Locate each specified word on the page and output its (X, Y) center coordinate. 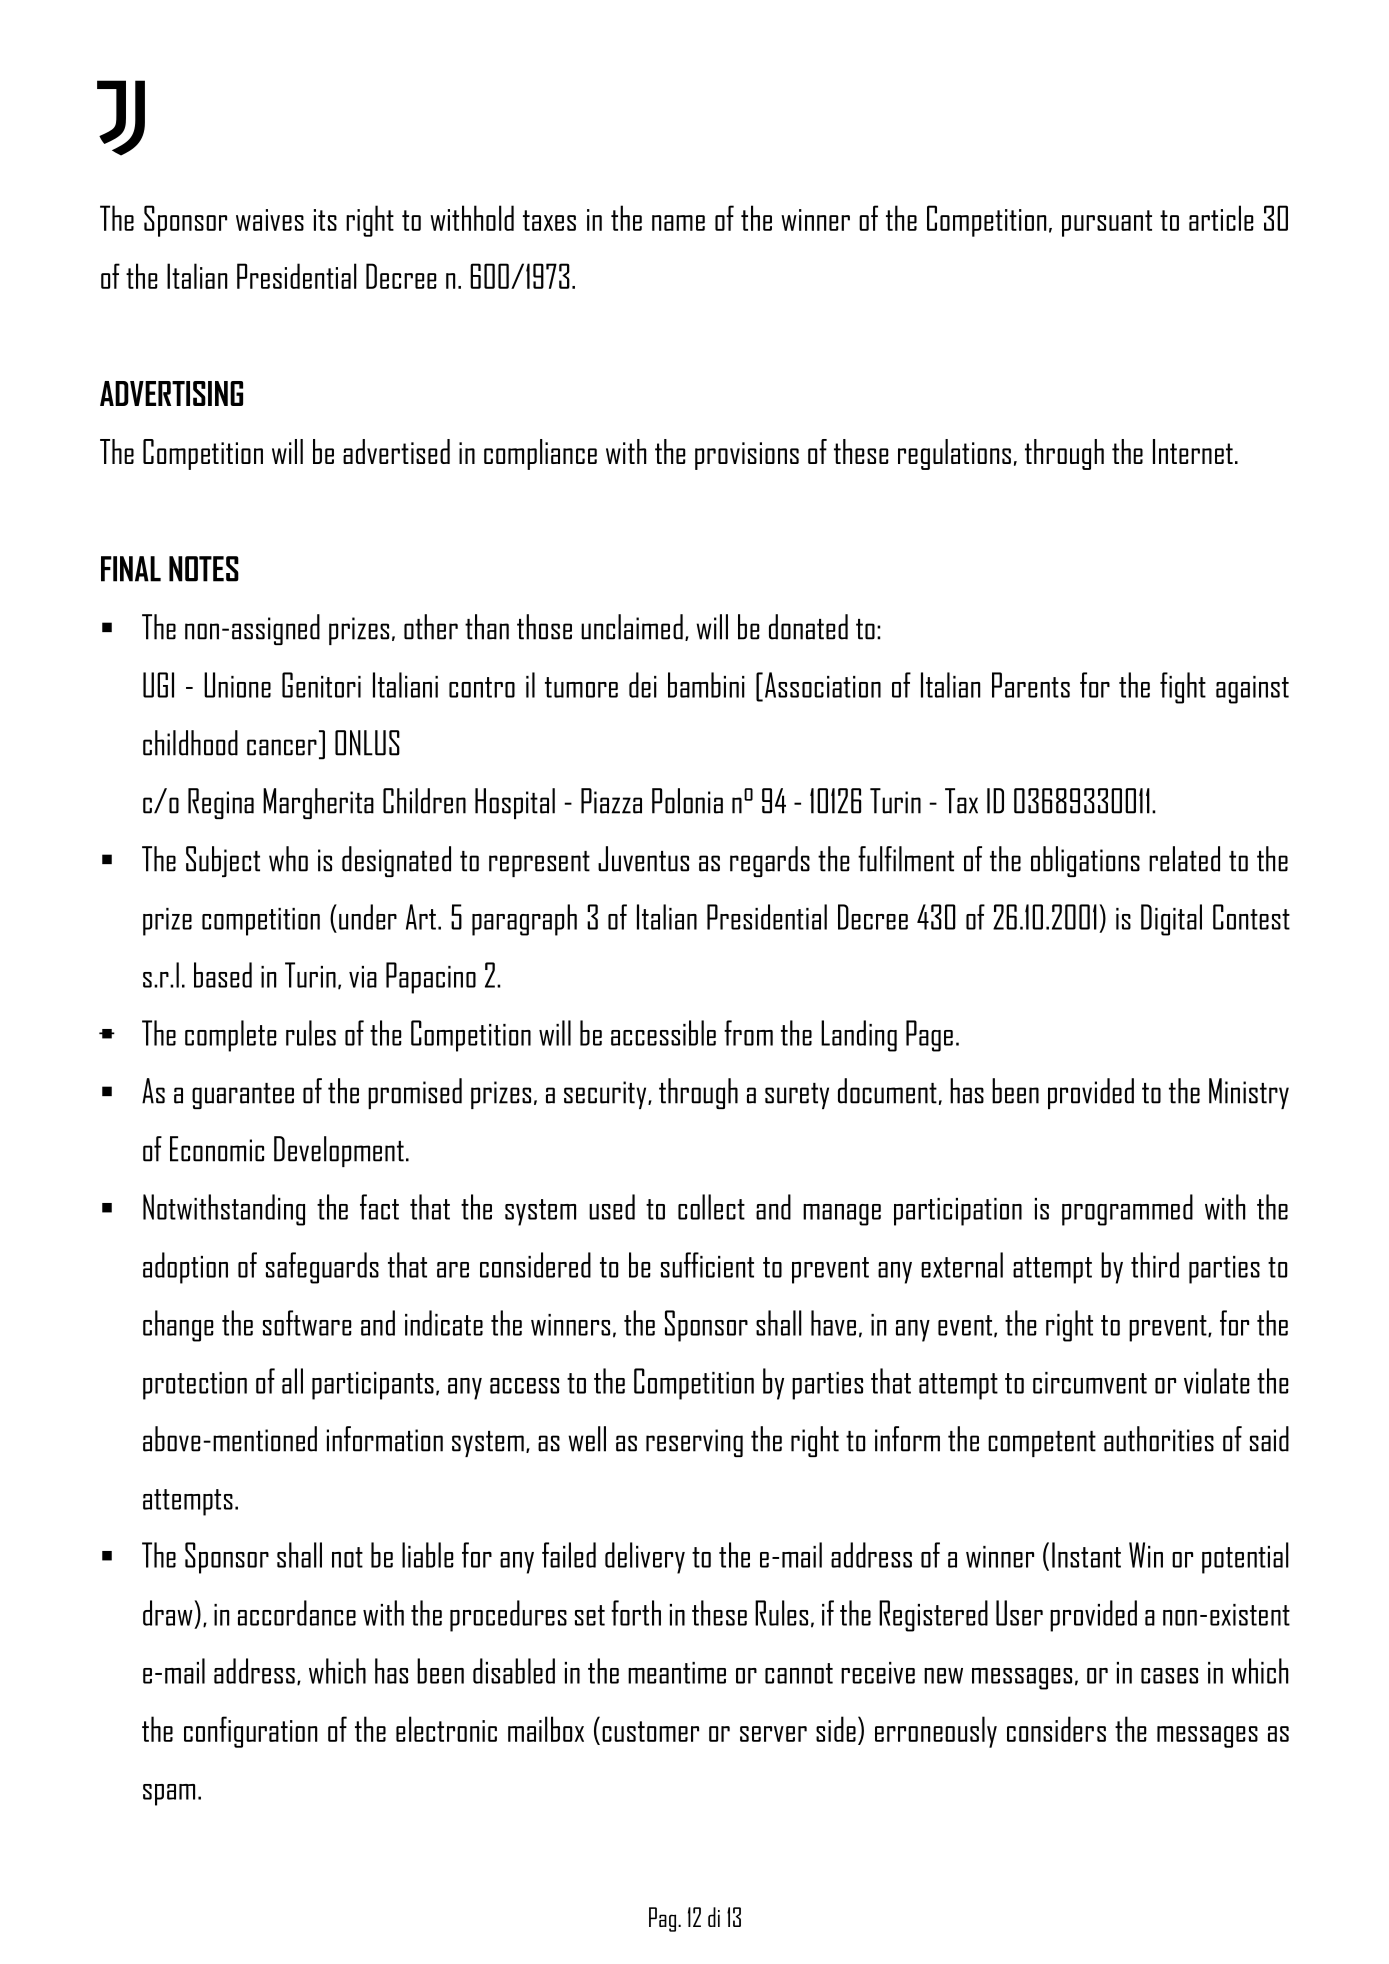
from (748, 1033)
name (678, 223)
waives (270, 220)
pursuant (1107, 223)
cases (1169, 1676)
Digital (1171, 920)
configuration (250, 1732)
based (223, 975)
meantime (677, 1673)
